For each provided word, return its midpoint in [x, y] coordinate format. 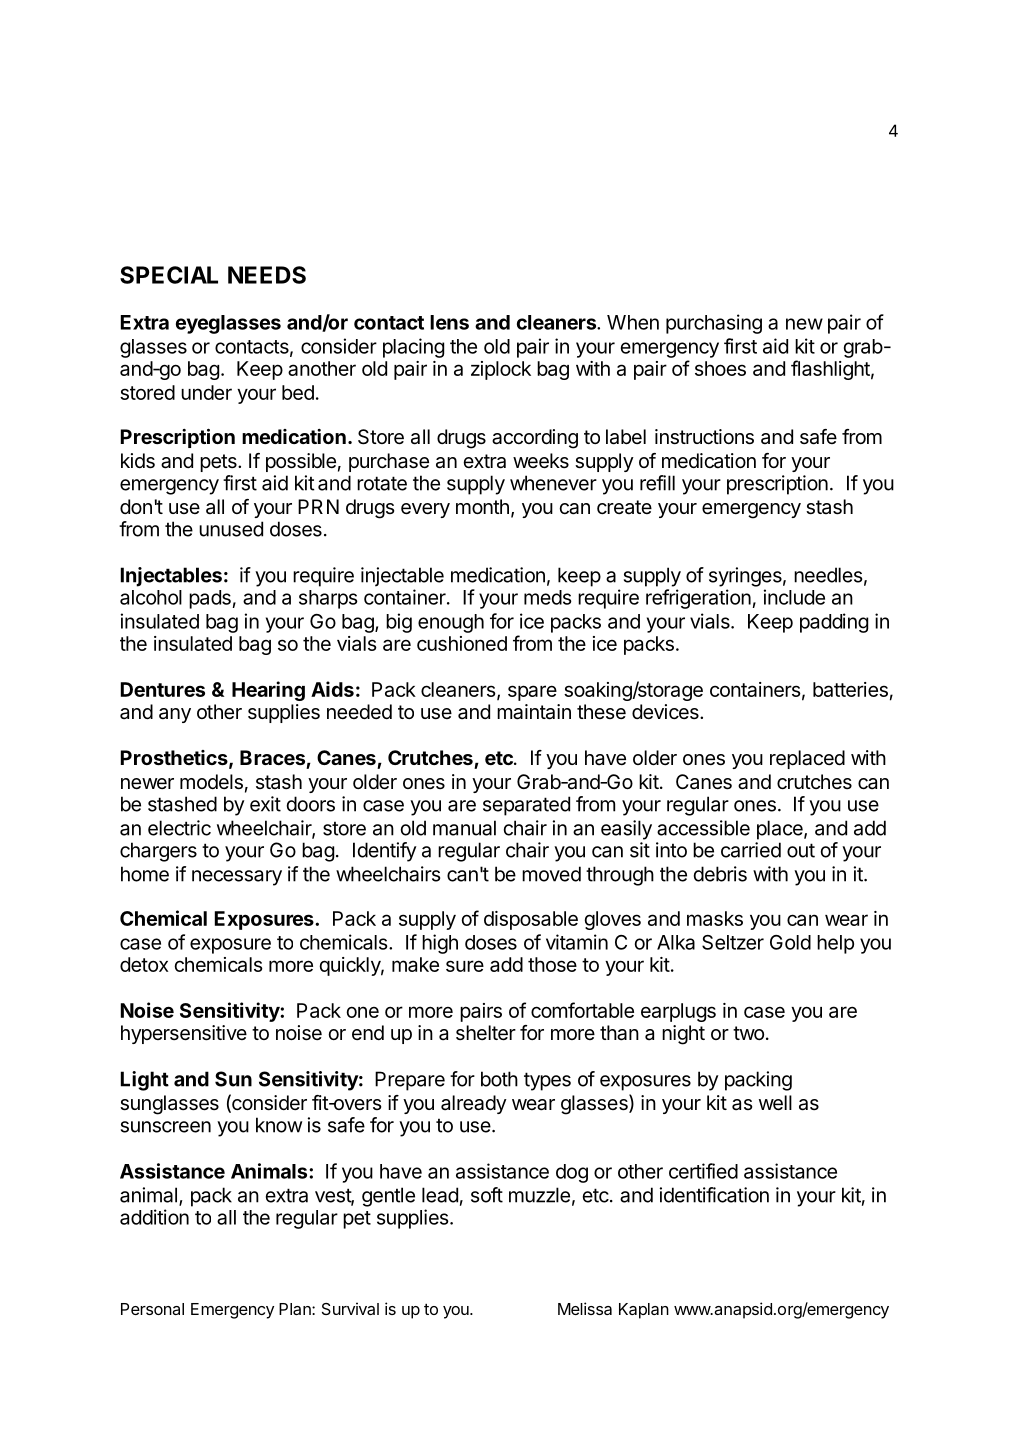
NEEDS [267, 275]
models [211, 782]
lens [449, 322]
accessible [703, 828]
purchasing [714, 324]
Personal [152, 1309]
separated [526, 806]
